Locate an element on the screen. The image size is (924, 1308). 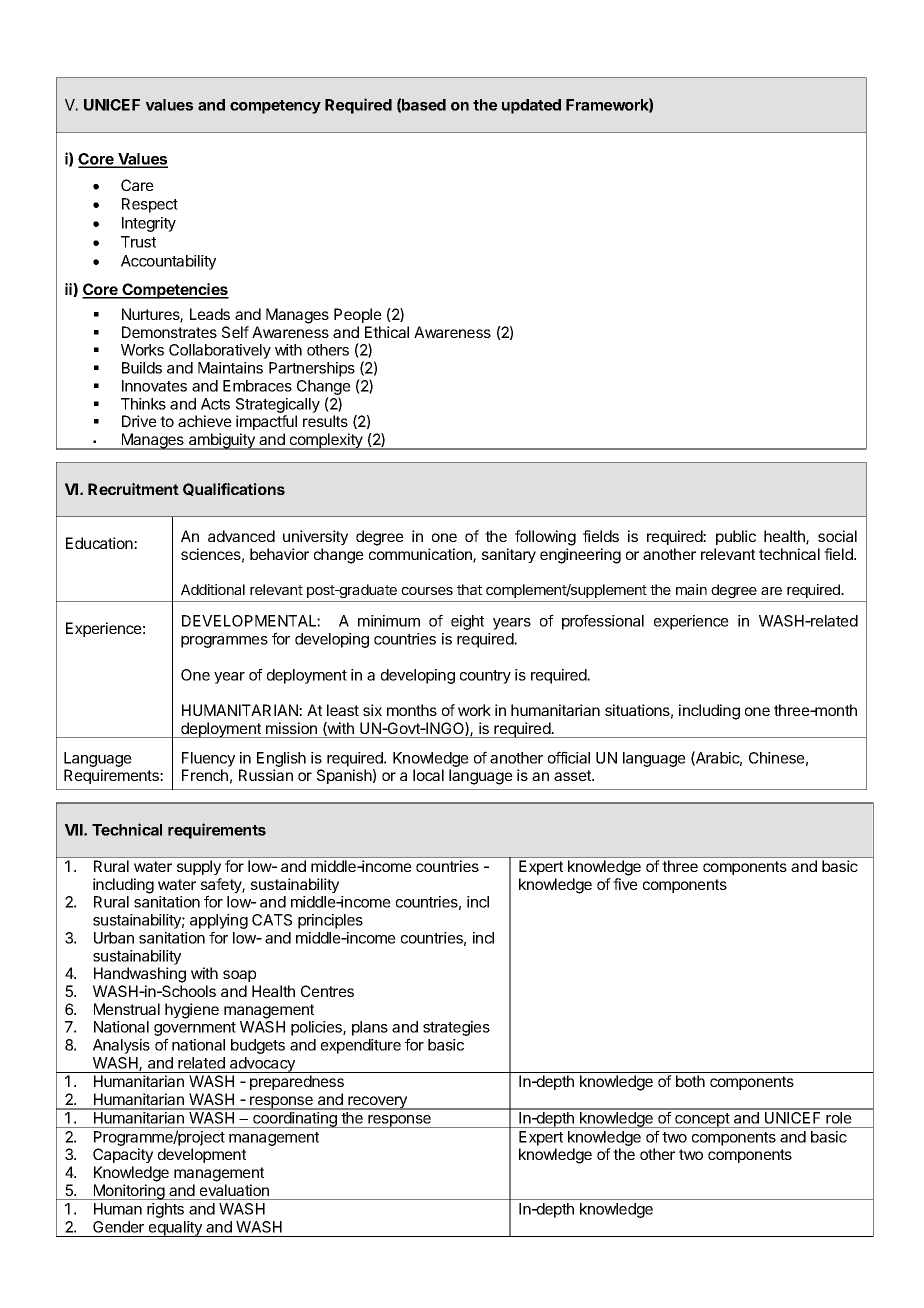
Ethical is located at coordinates (387, 332).
